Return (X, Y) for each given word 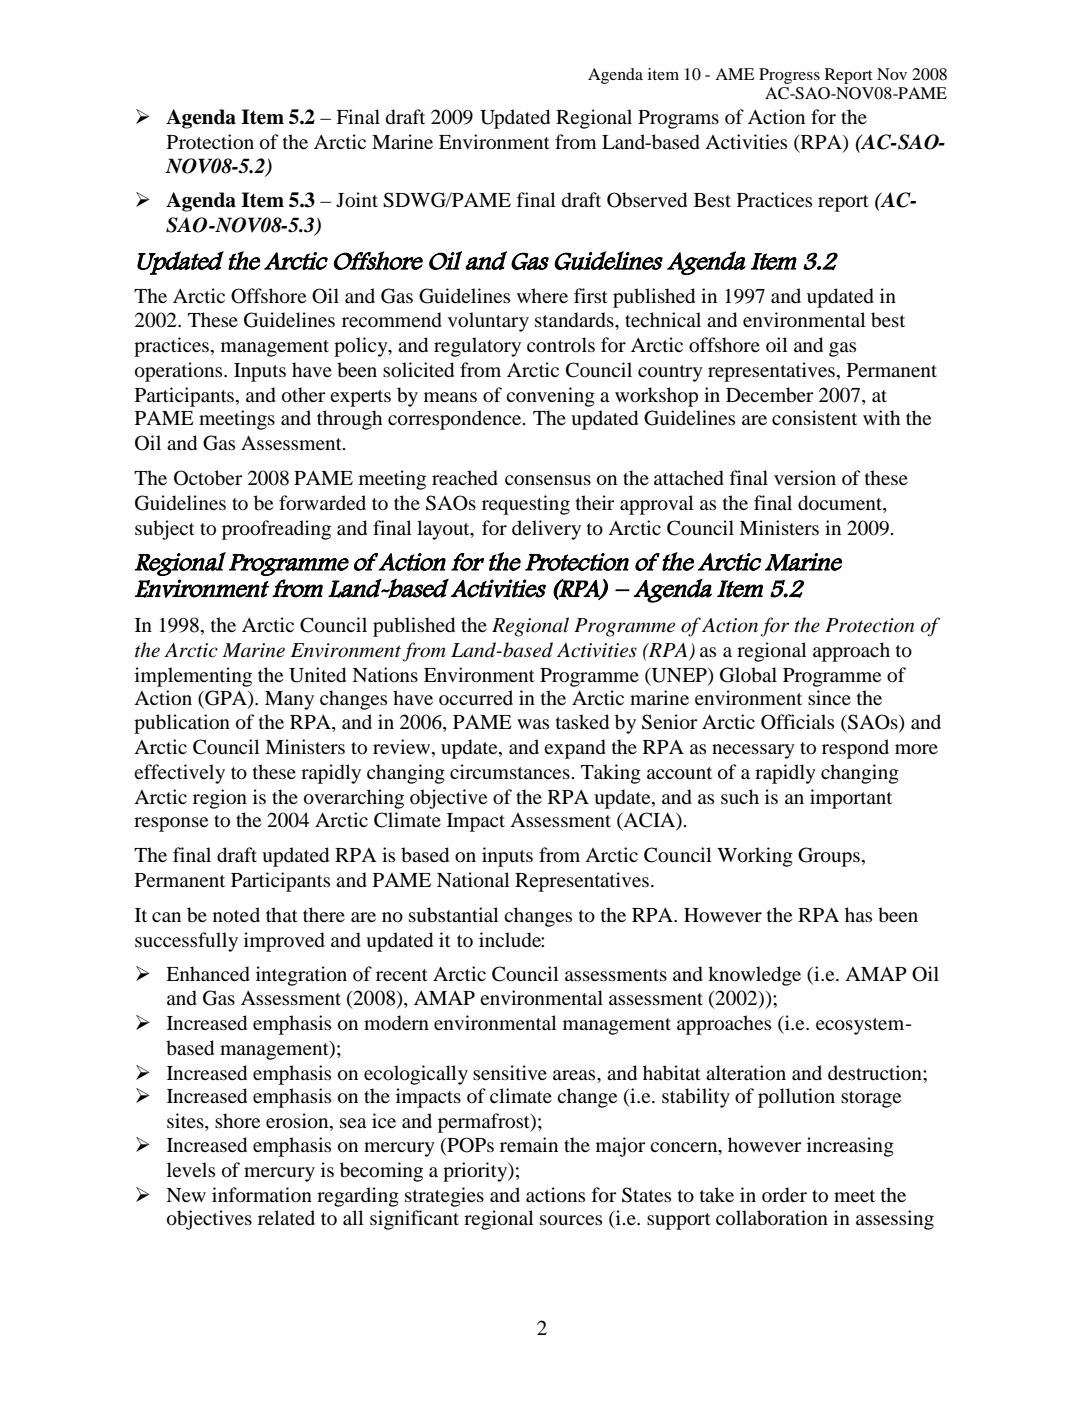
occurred (476, 698)
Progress (789, 76)
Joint (357, 200)
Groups (829, 857)
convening (550, 397)
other (304, 395)
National (473, 880)
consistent (814, 417)
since (829, 697)
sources (571, 1220)
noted (236, 915)
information (262, 1195)
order (784, 1195)
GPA (226, 698)
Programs (678, 119)
